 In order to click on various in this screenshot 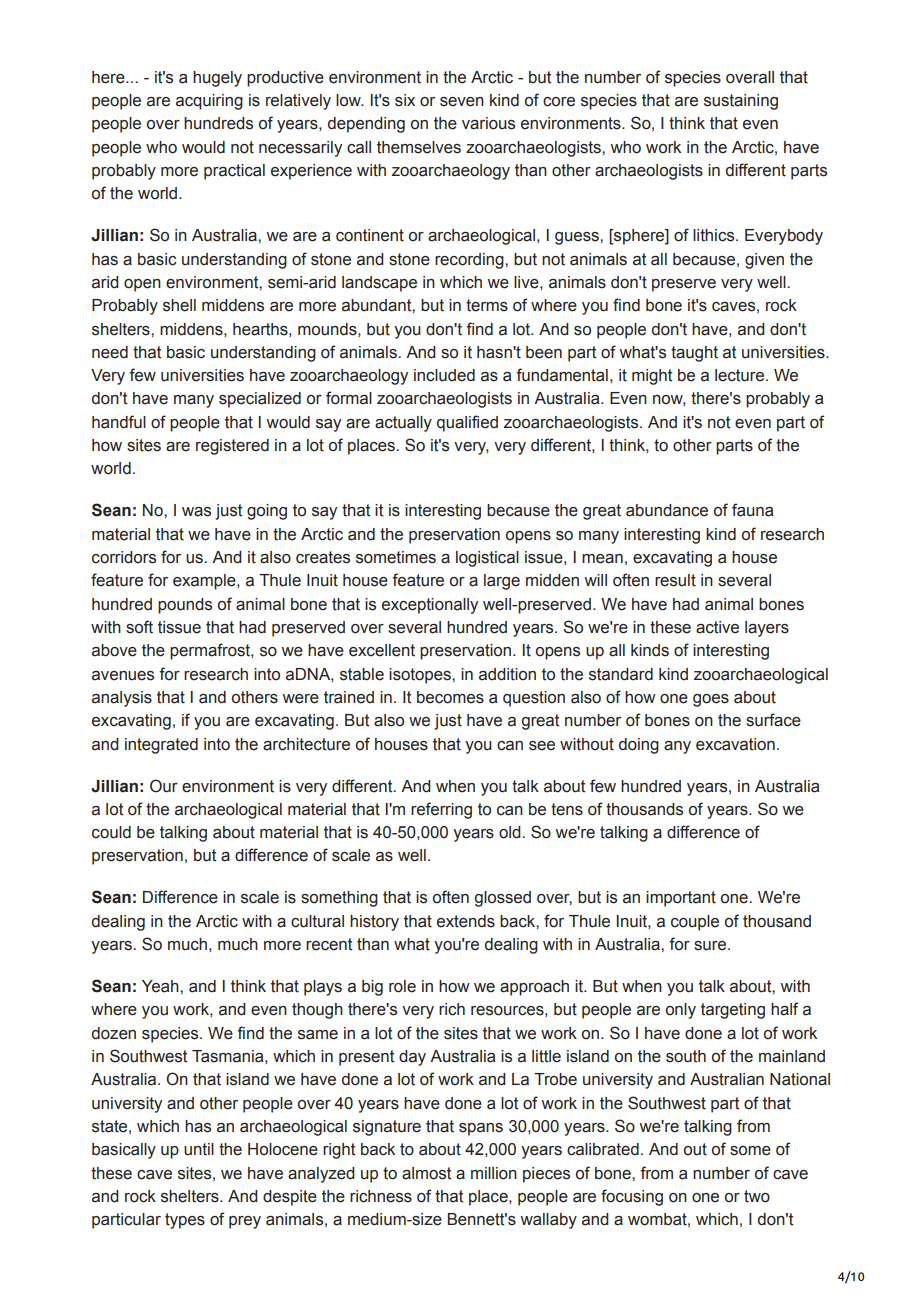, I will do `click(488, 123)`.
